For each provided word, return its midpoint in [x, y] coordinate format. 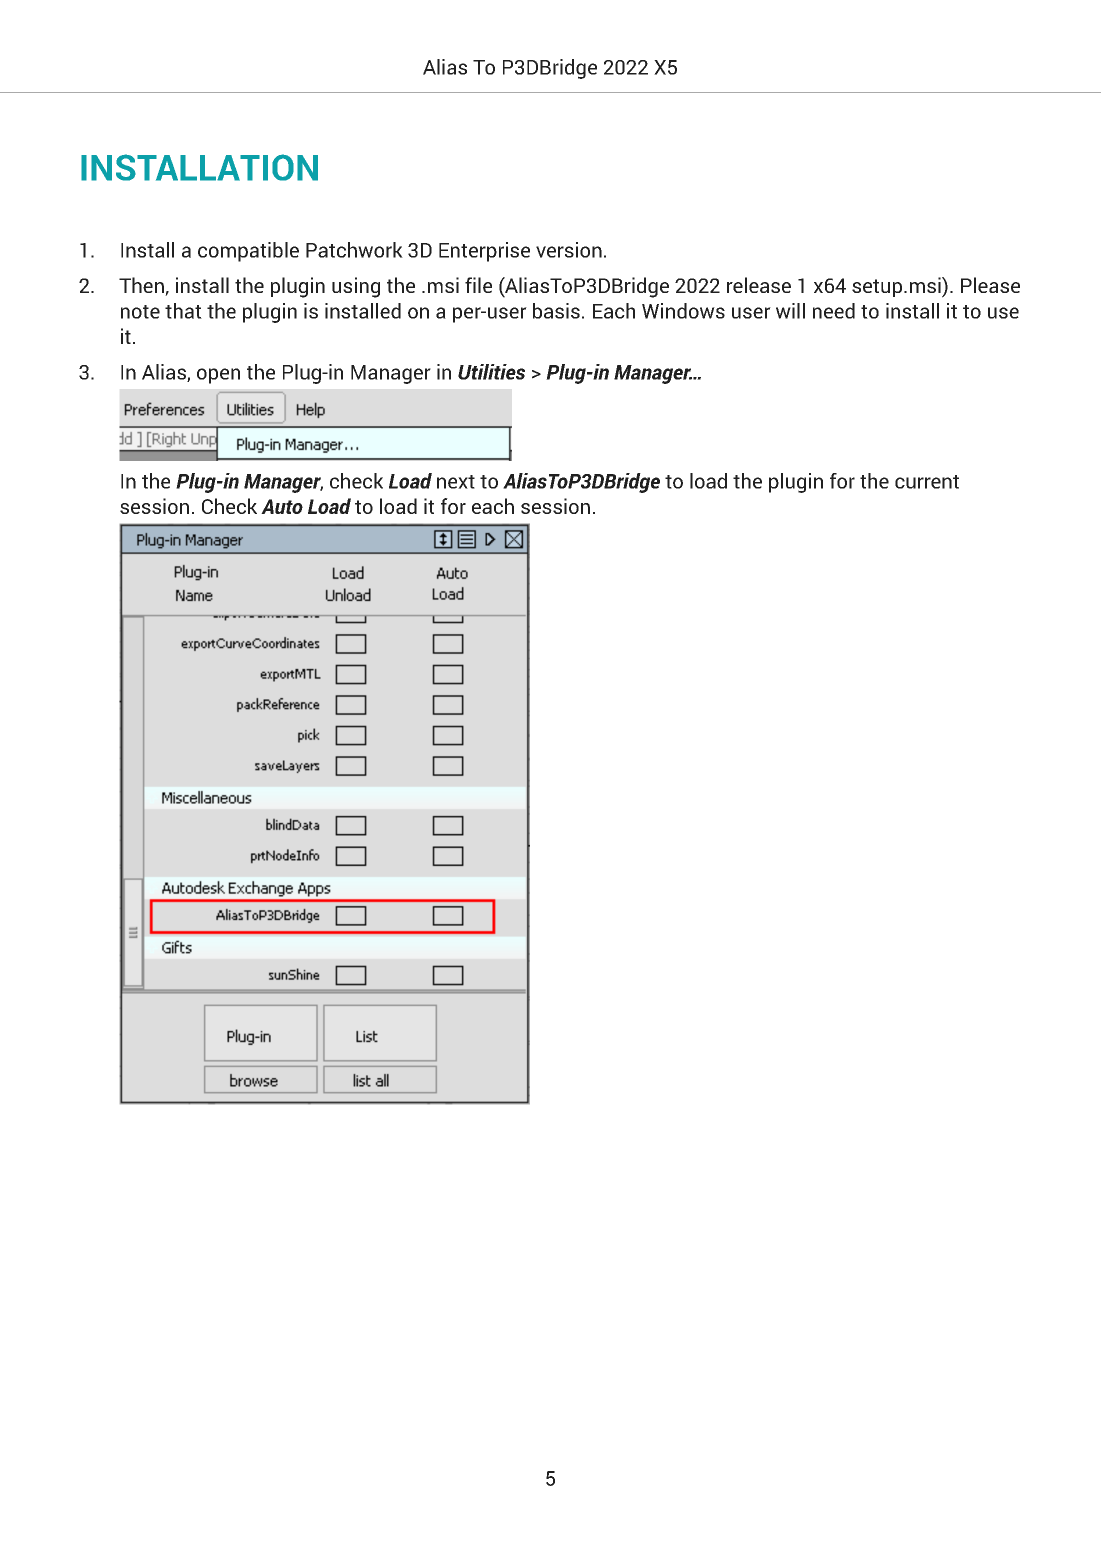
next [456, 482]
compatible [248, 252]
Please [990, 285]
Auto [282, 506]
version [569, 250]
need [834, 311]
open [218, 376]
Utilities [491, 372]
